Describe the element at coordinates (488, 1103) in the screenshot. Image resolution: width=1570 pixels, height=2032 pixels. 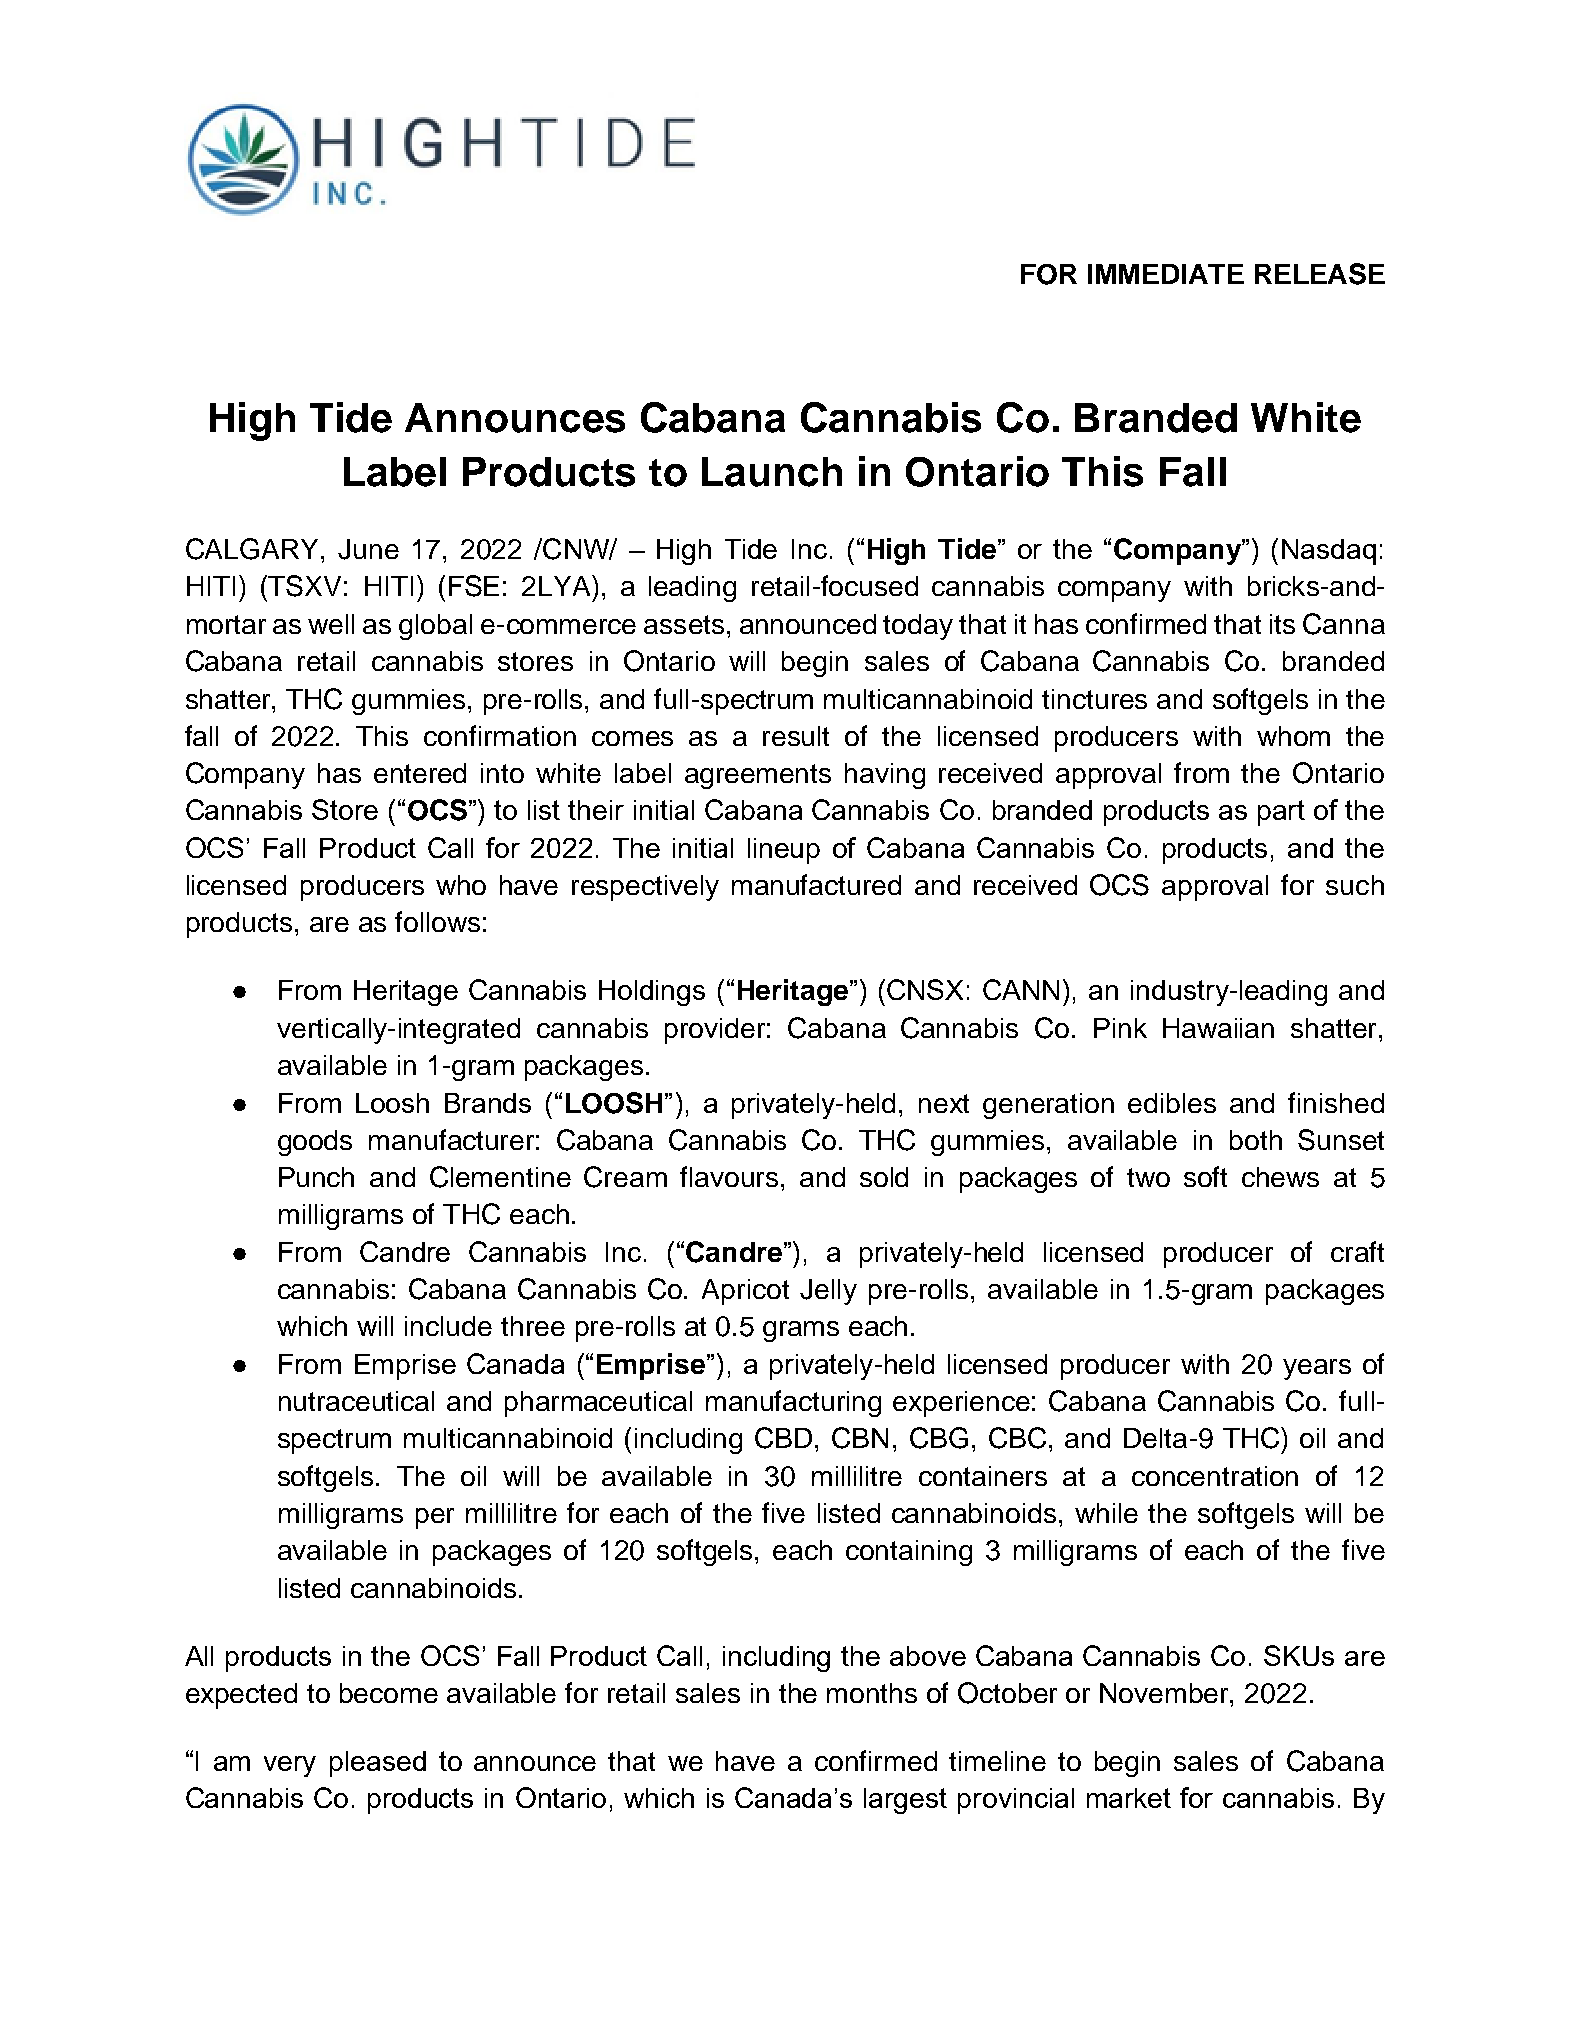
I see `Brands` at that location.
